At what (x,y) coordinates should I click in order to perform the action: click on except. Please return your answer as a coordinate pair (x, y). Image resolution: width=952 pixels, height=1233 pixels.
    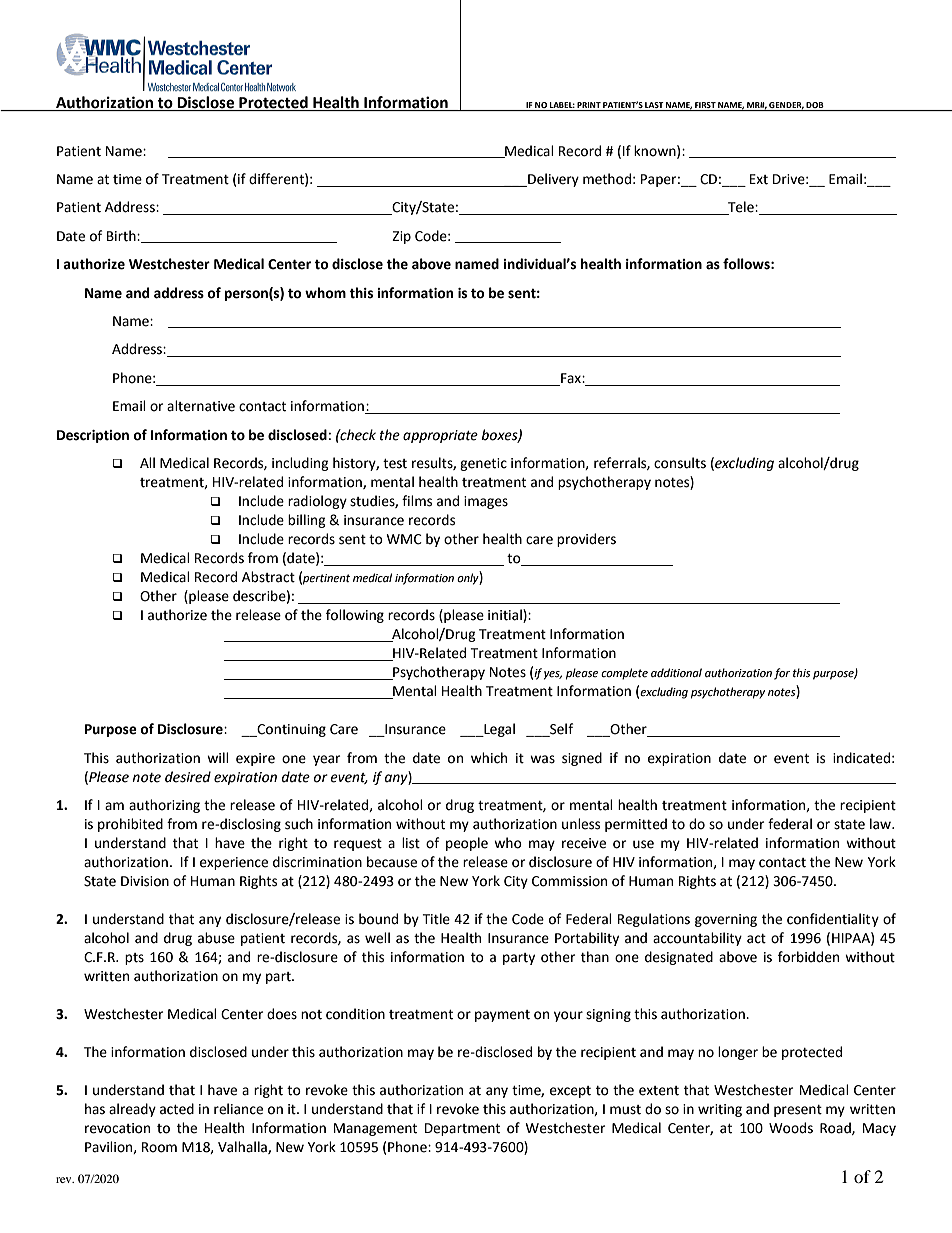
    Looking at the image, I should click on (570, 1092).
